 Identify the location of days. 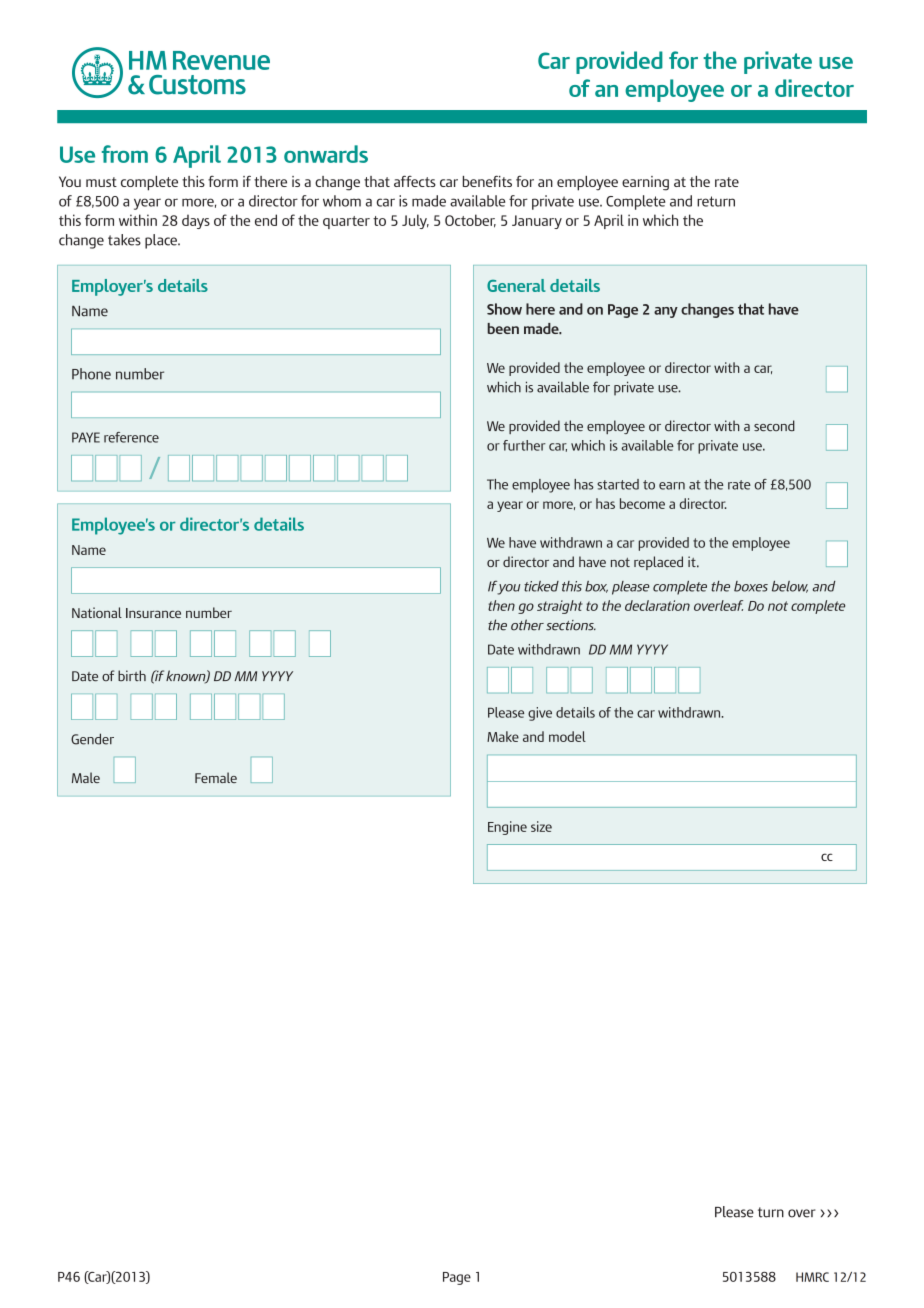
(196, 221).
